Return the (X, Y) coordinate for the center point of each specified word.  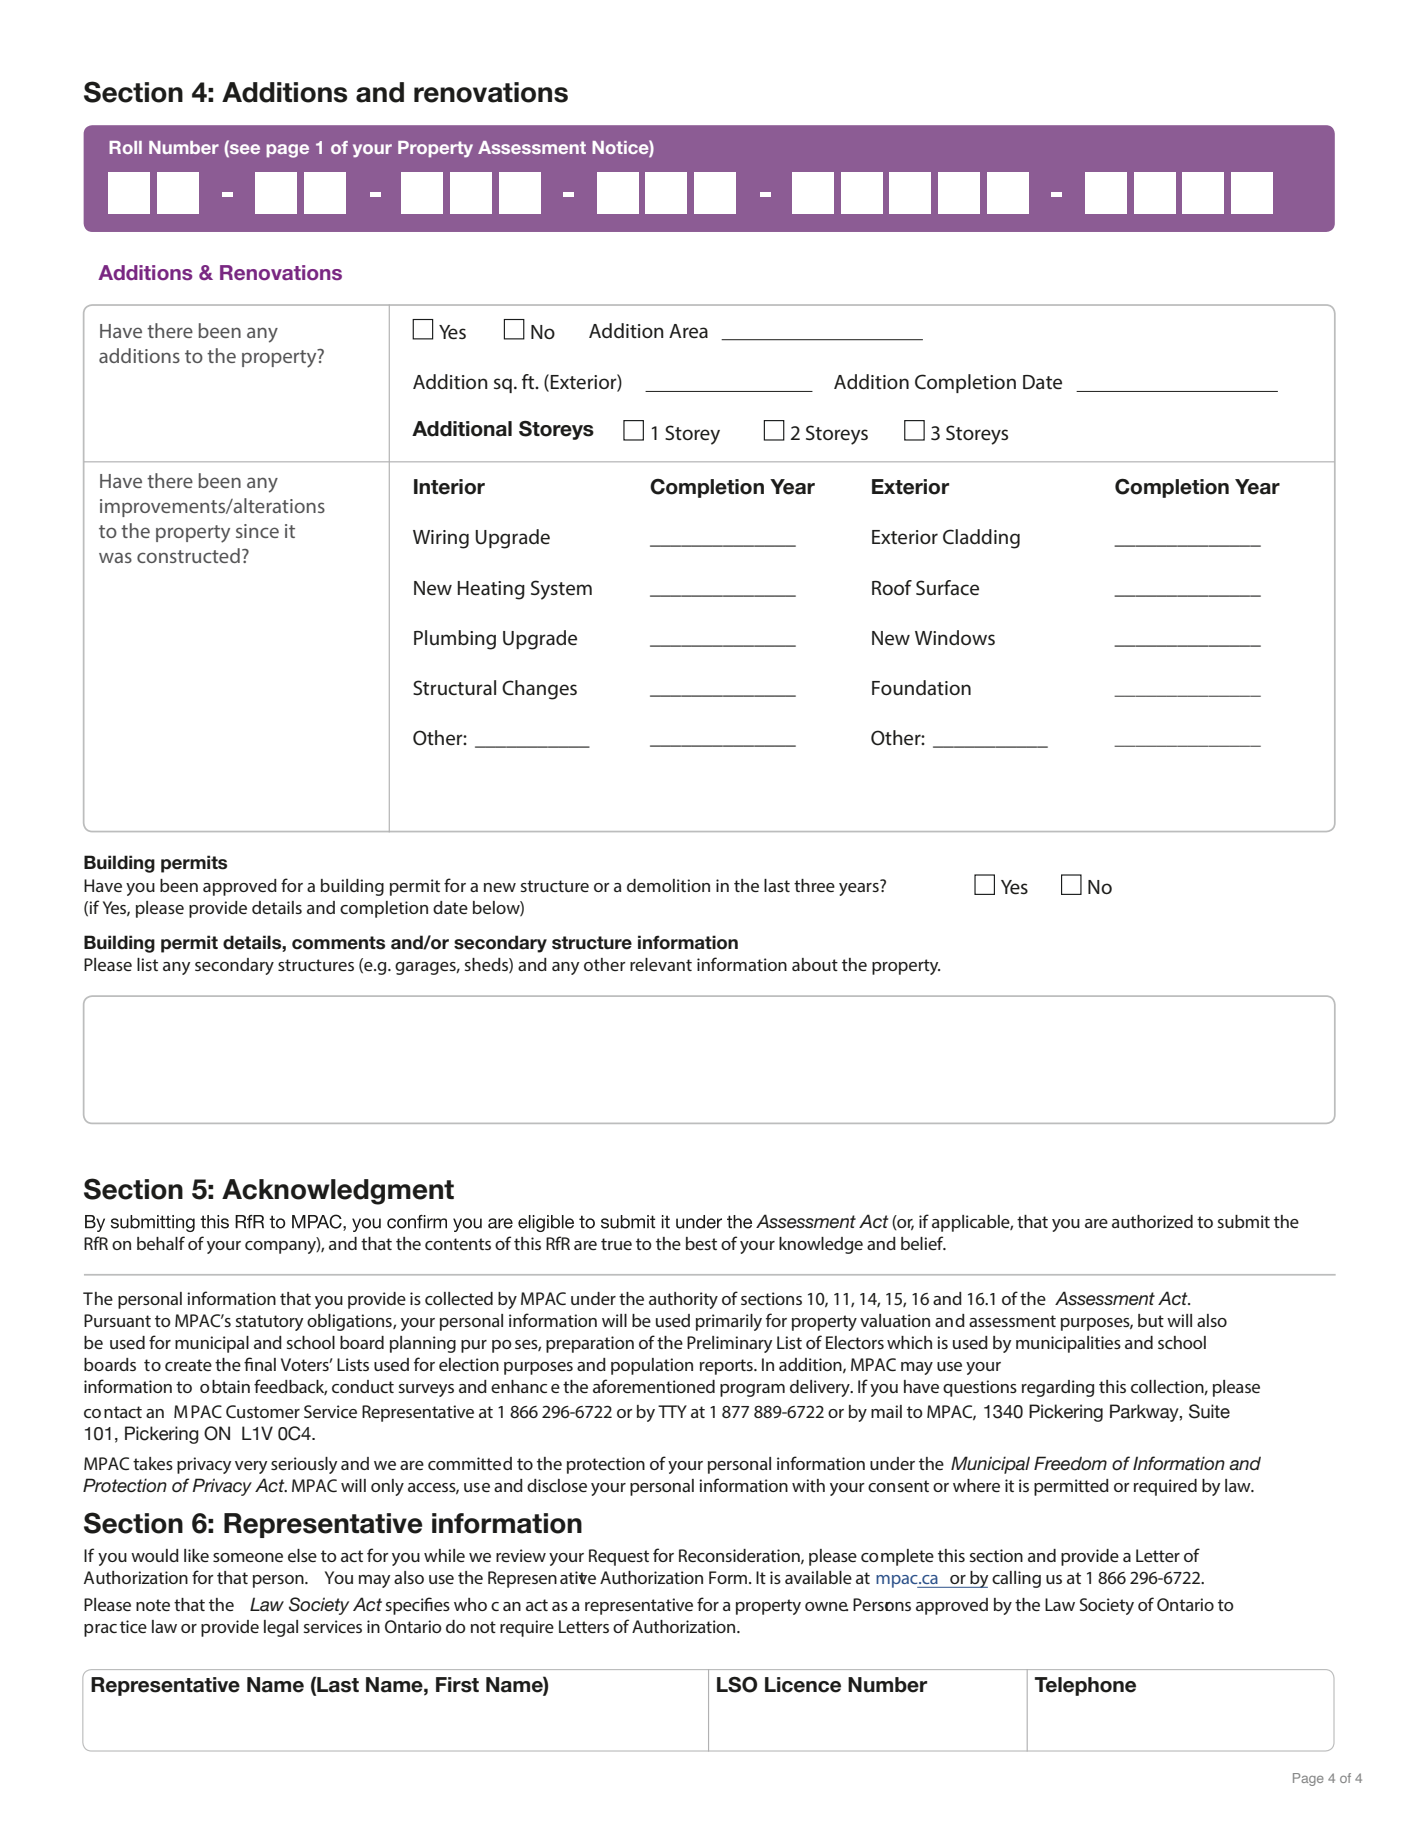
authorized (1152, 1221)
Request (619, 1557)
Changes (539, 690)
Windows (955, 637)
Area (688, 331)
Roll (125, 147)
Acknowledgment (338, 1192)
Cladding (981, 539)
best (701, 1243)
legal (281, 1628)
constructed (188, 555)
